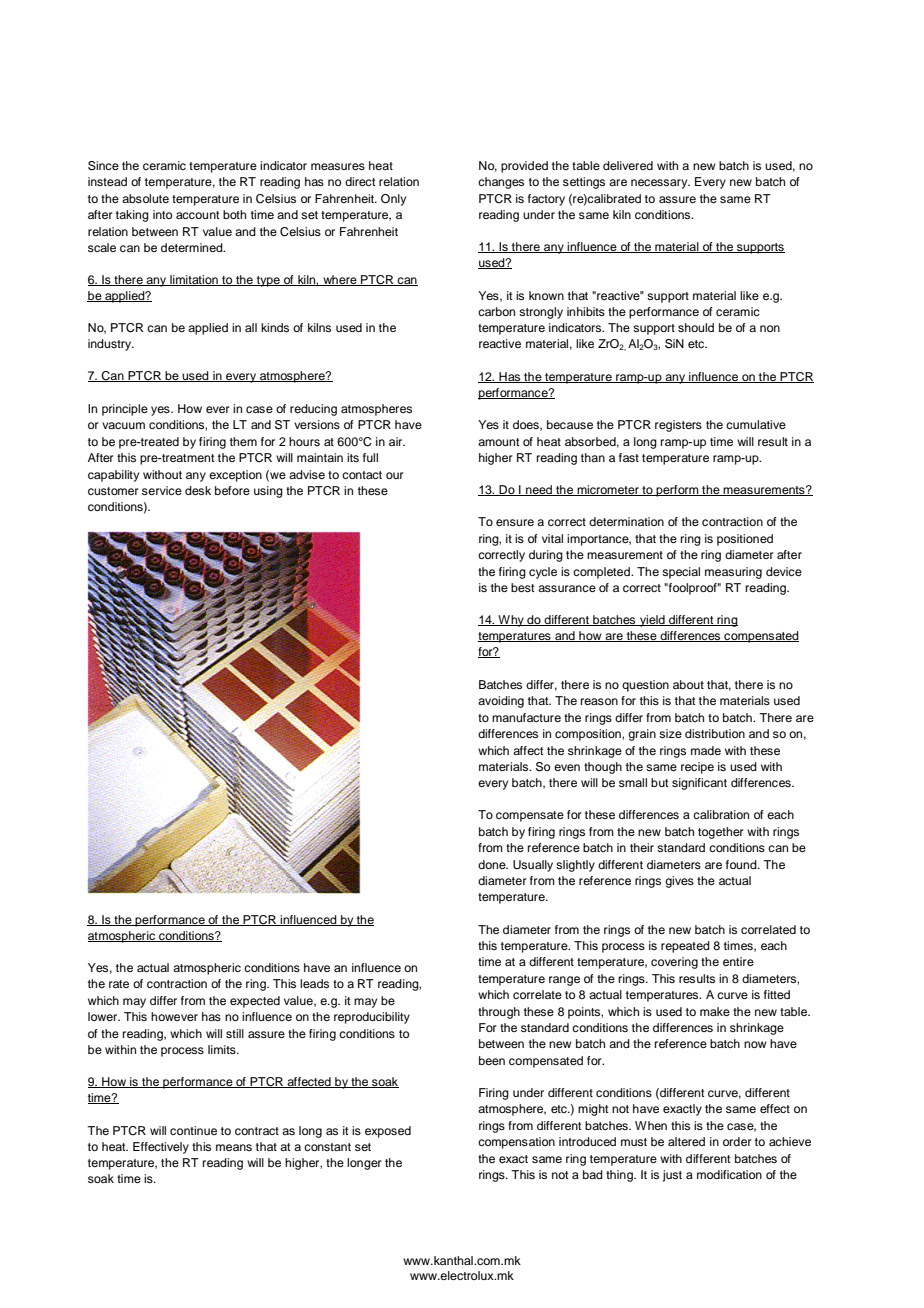  Describe the element at coordinates (388, 1132) in the image. I see `exposed` at that location.
